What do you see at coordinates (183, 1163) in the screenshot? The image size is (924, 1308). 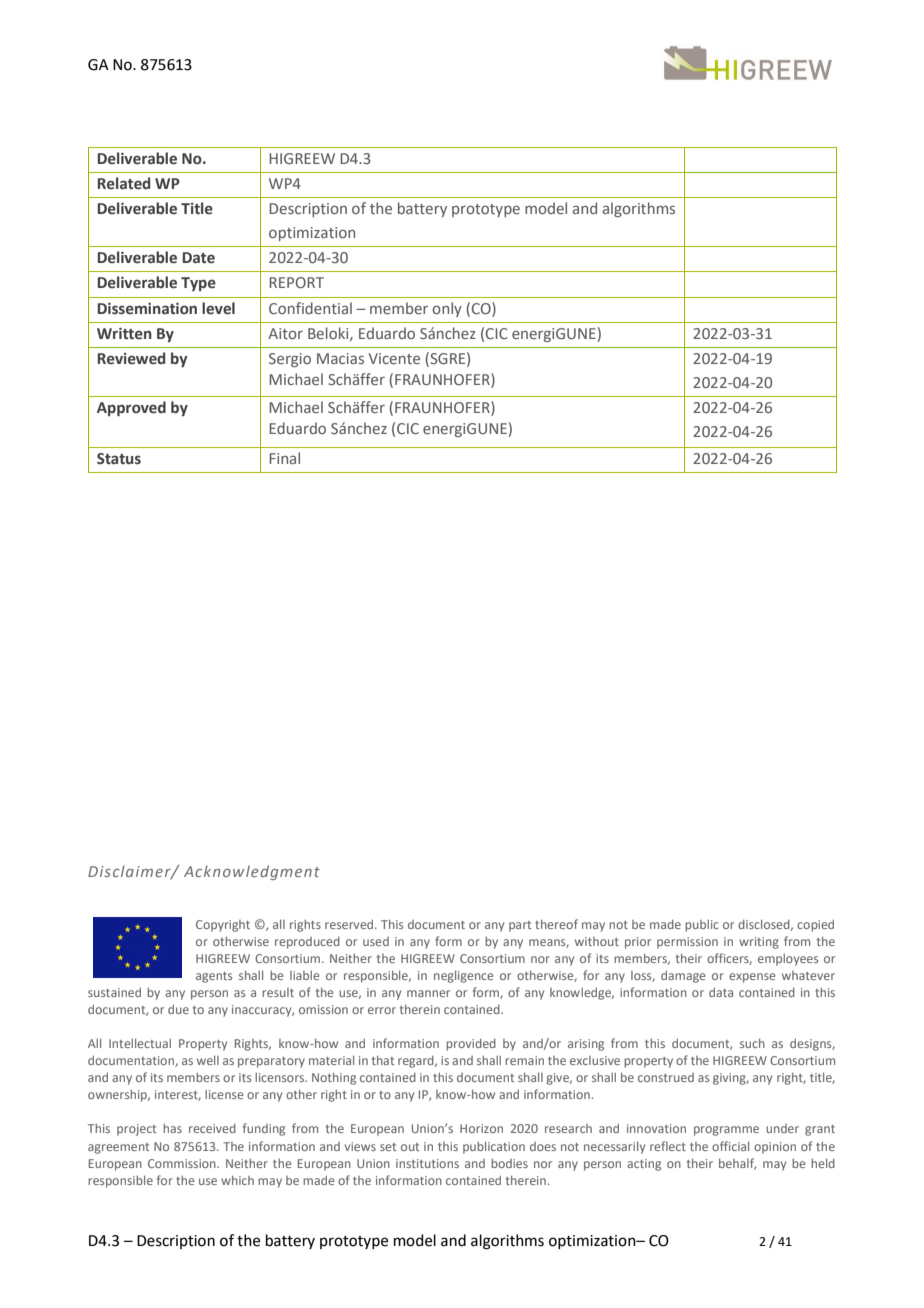 I see `Commission` at bounding box center [183, 1163].
